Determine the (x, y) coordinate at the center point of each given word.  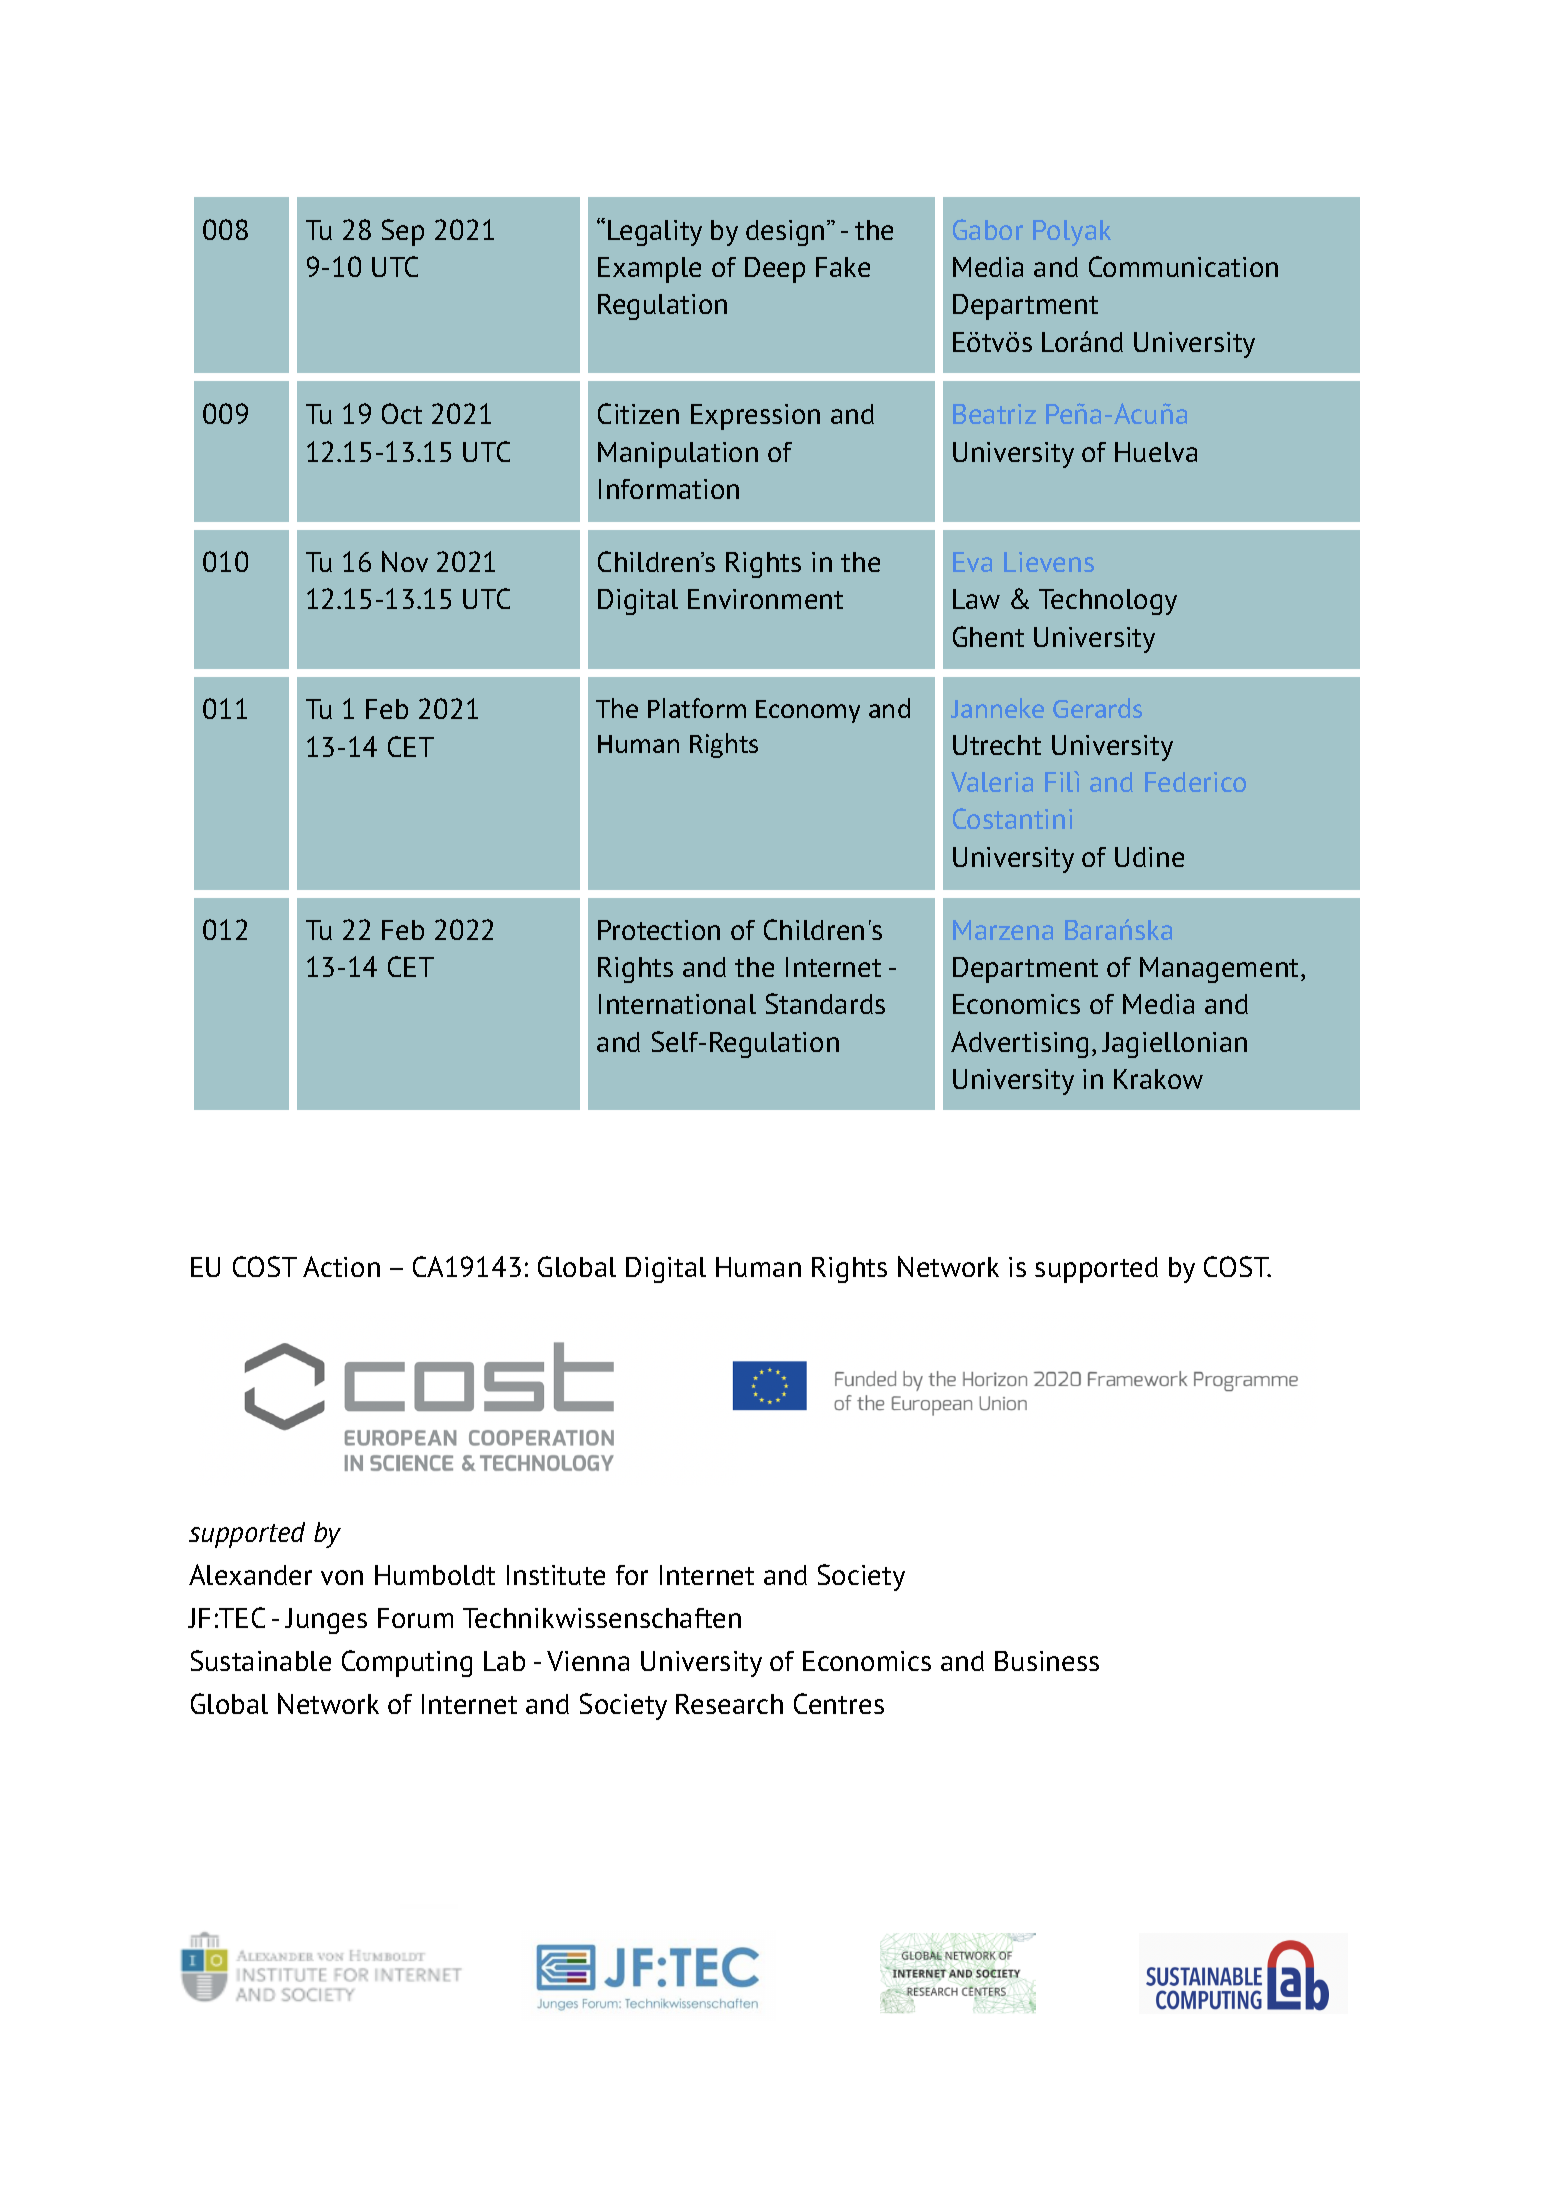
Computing (407, 1663)
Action (341, 1266)
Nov (405, 561)
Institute (556, 1575)
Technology (1108, 602)
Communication (1183, 266)
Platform (697, 708)
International (677, 1004)
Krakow (1158, 1079)
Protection (659, 930)
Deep (775, 270)
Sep (403, 232)
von (342, 1577)
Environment (765, 599)
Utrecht (997, 745)
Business (1047, 1661)
